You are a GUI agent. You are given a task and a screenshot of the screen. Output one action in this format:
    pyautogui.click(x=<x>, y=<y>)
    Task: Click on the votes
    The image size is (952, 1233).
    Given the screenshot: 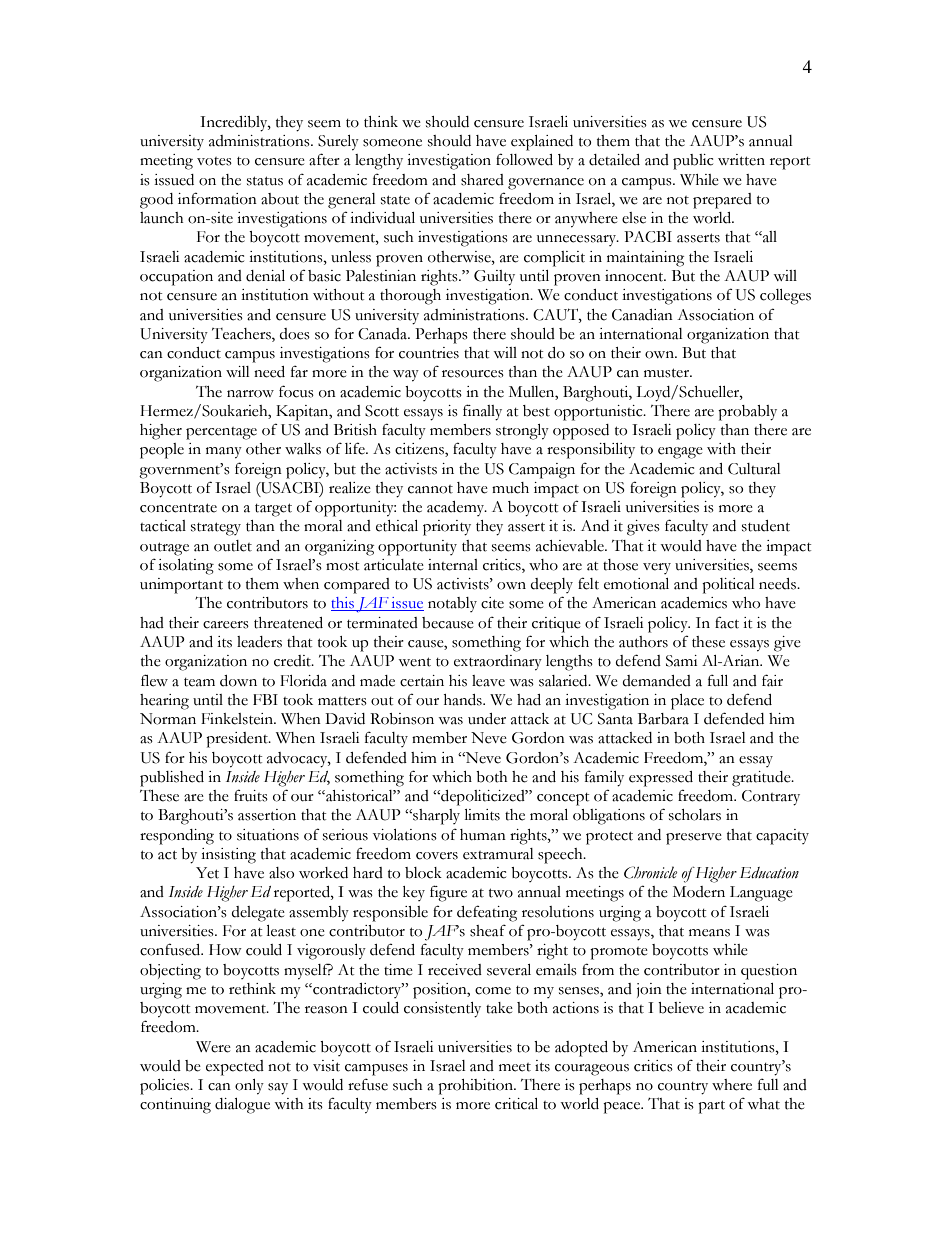 What is the action you would take?
    pyautogui.click(x=214, y=161)
